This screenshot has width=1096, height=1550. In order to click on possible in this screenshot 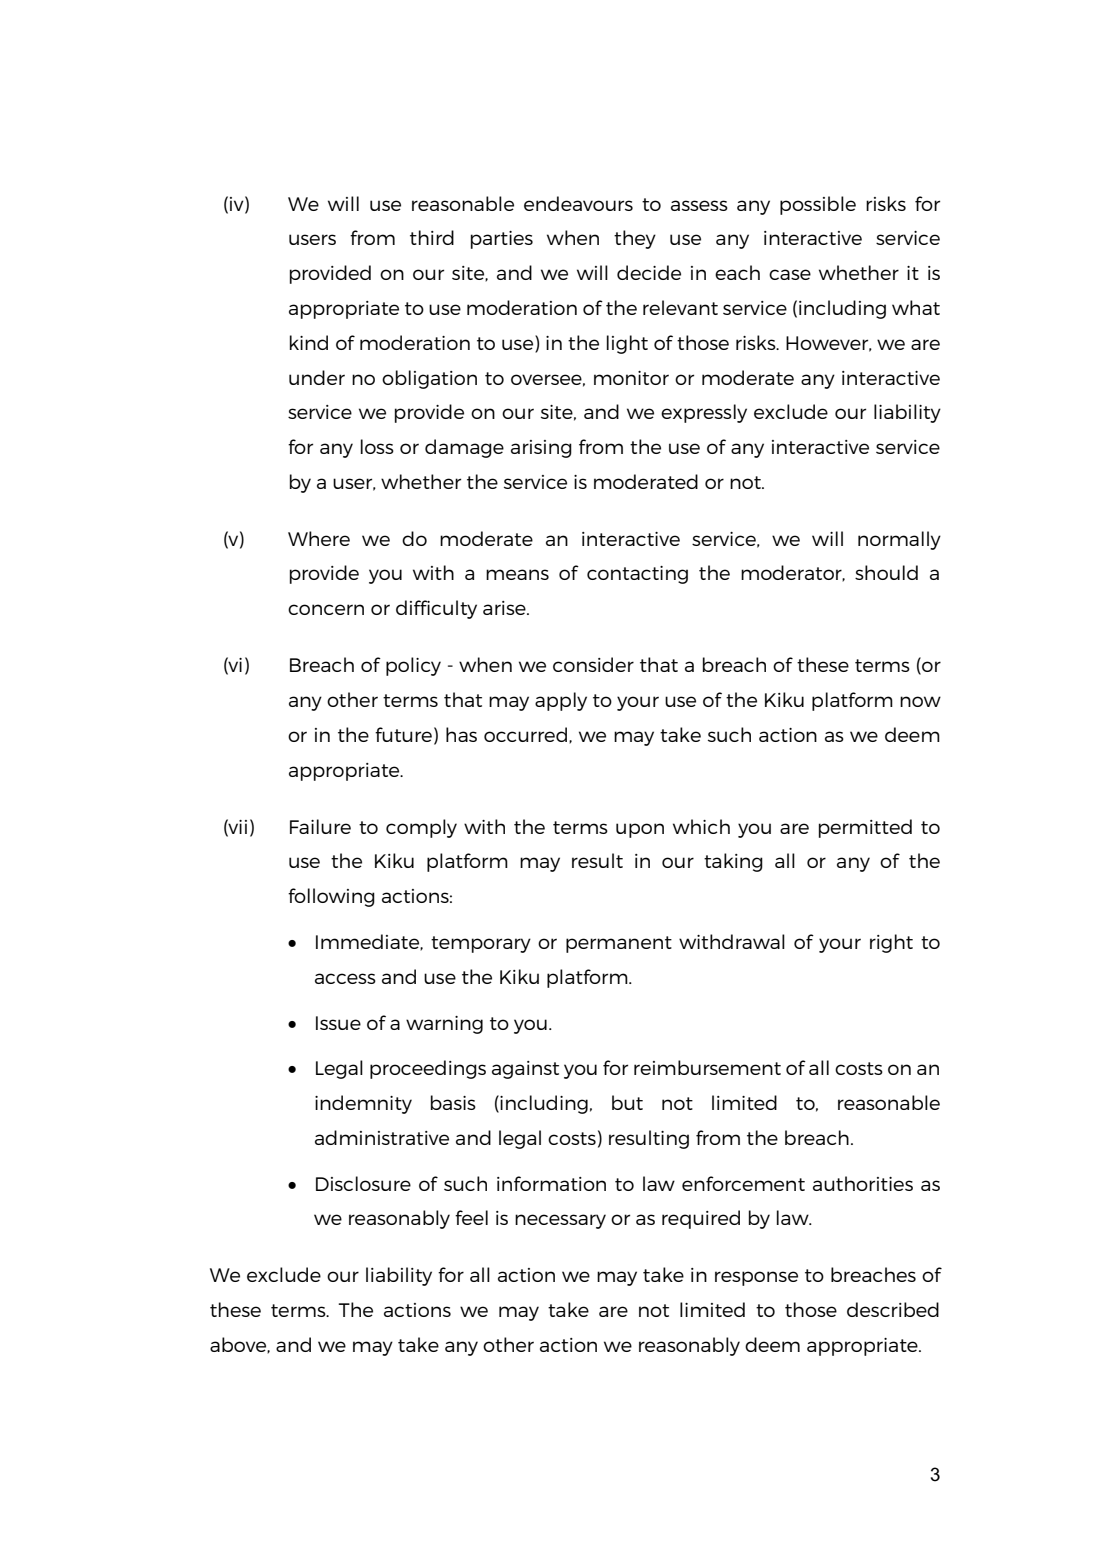, I will do `click(818, 205)`.
